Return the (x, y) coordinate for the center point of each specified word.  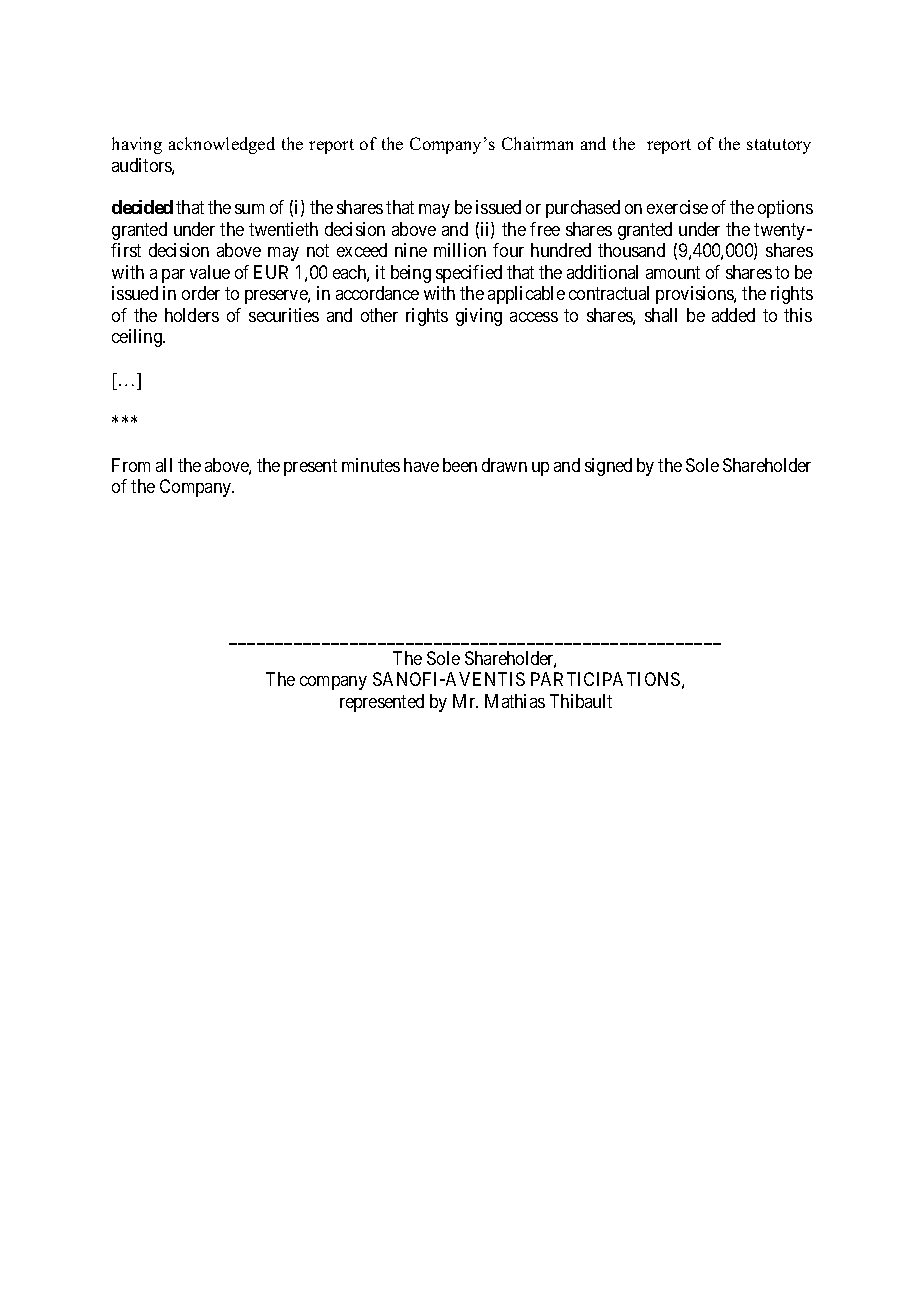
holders (192, 315)
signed (608, 467)
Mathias (515, 701)
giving (479, 317)
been (460, 465)
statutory (779, 146)
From (131, 465)
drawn (504, 465)
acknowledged (222, 145)
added (733, 315)
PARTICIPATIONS (605, 679)
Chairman (537, 143)
